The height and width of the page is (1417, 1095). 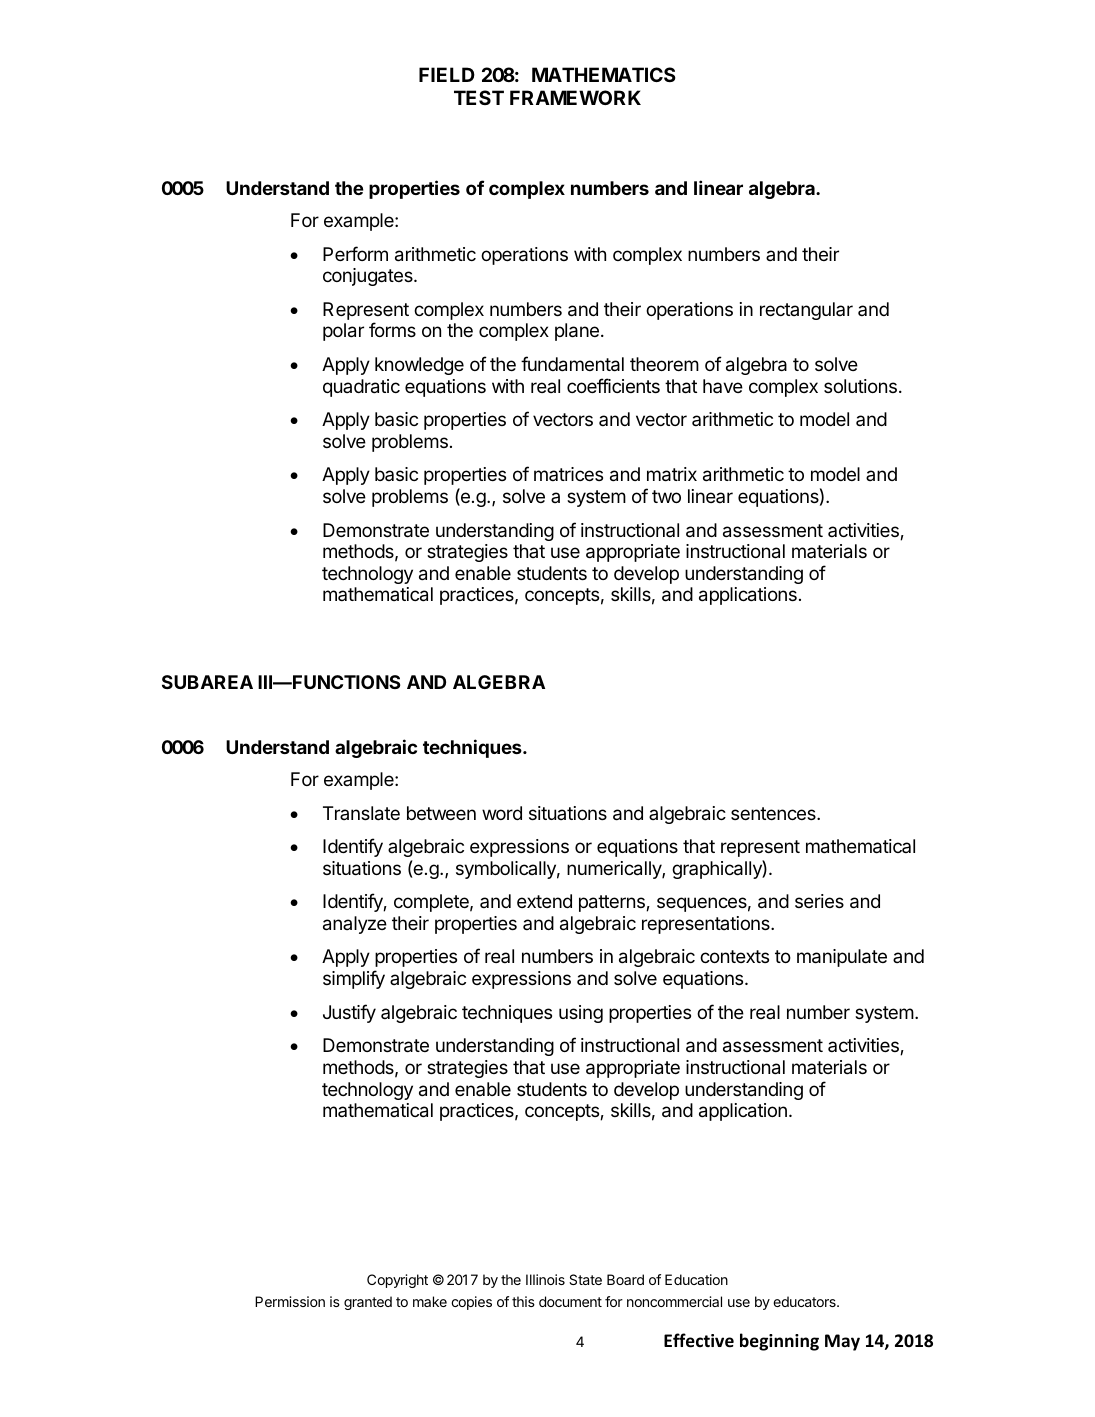 What do you see at coordinates (447, 74) in the page?
I see `FIELD` at bounding box center [447, 74].
